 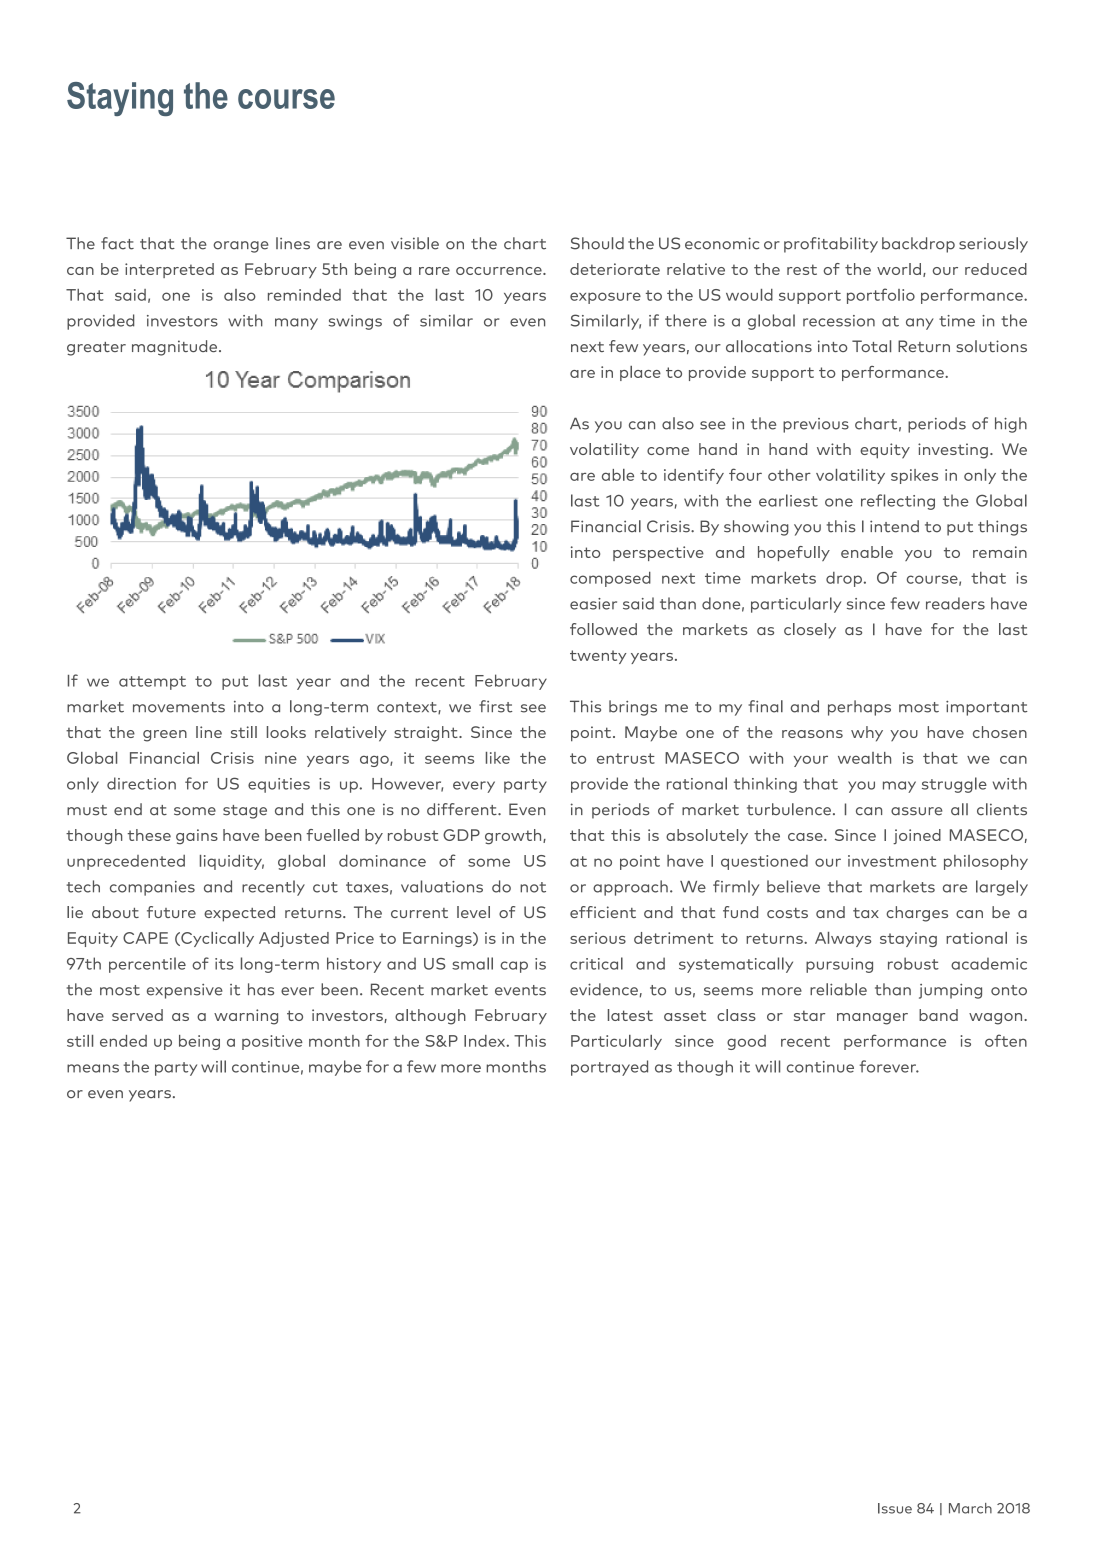 What do you see at coordinates (955, 603) in the screenshot?
I see `readers` at bounding box center [955, 603].
